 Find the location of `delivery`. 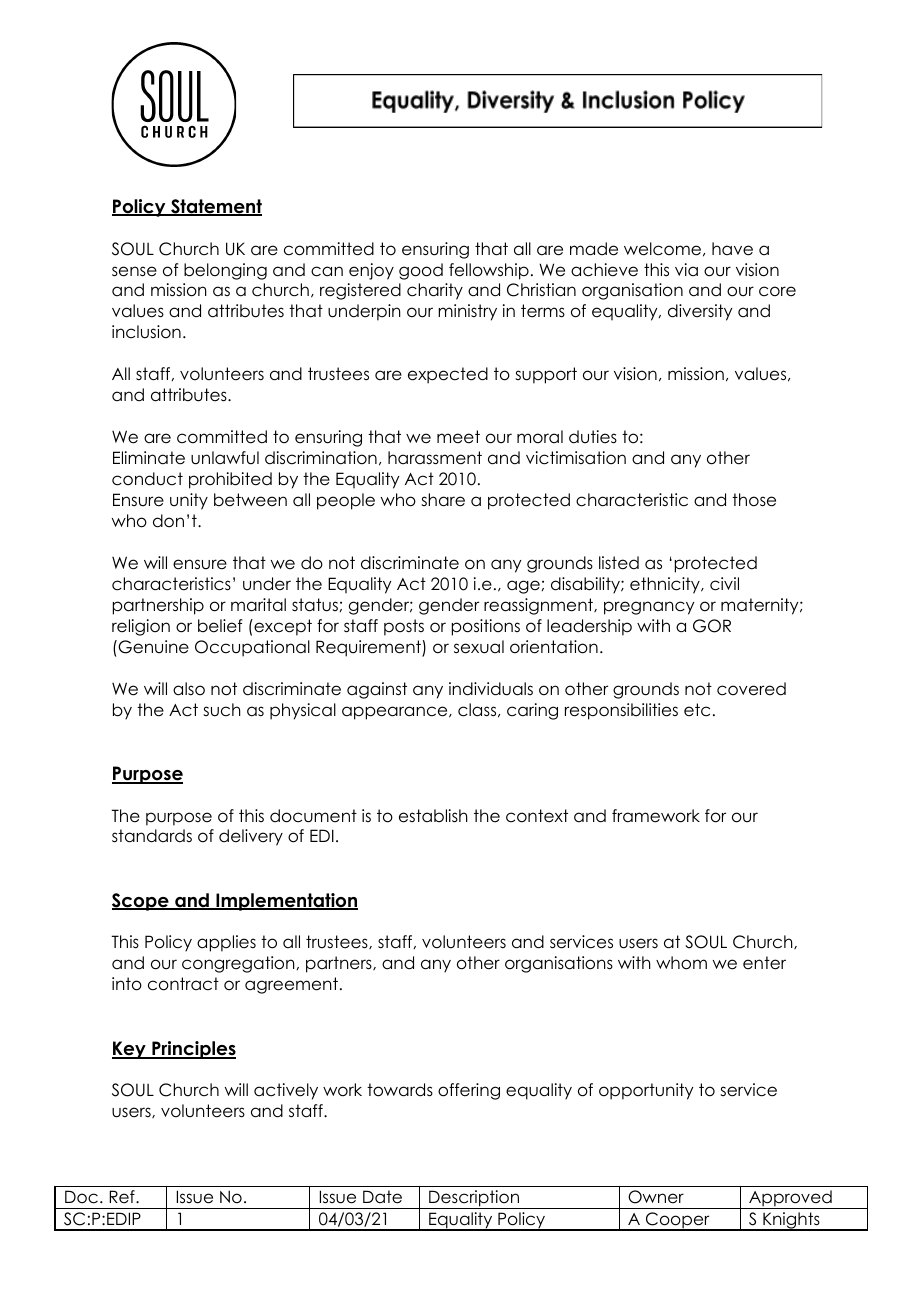

delivery is located at coordinates (251, 837).
